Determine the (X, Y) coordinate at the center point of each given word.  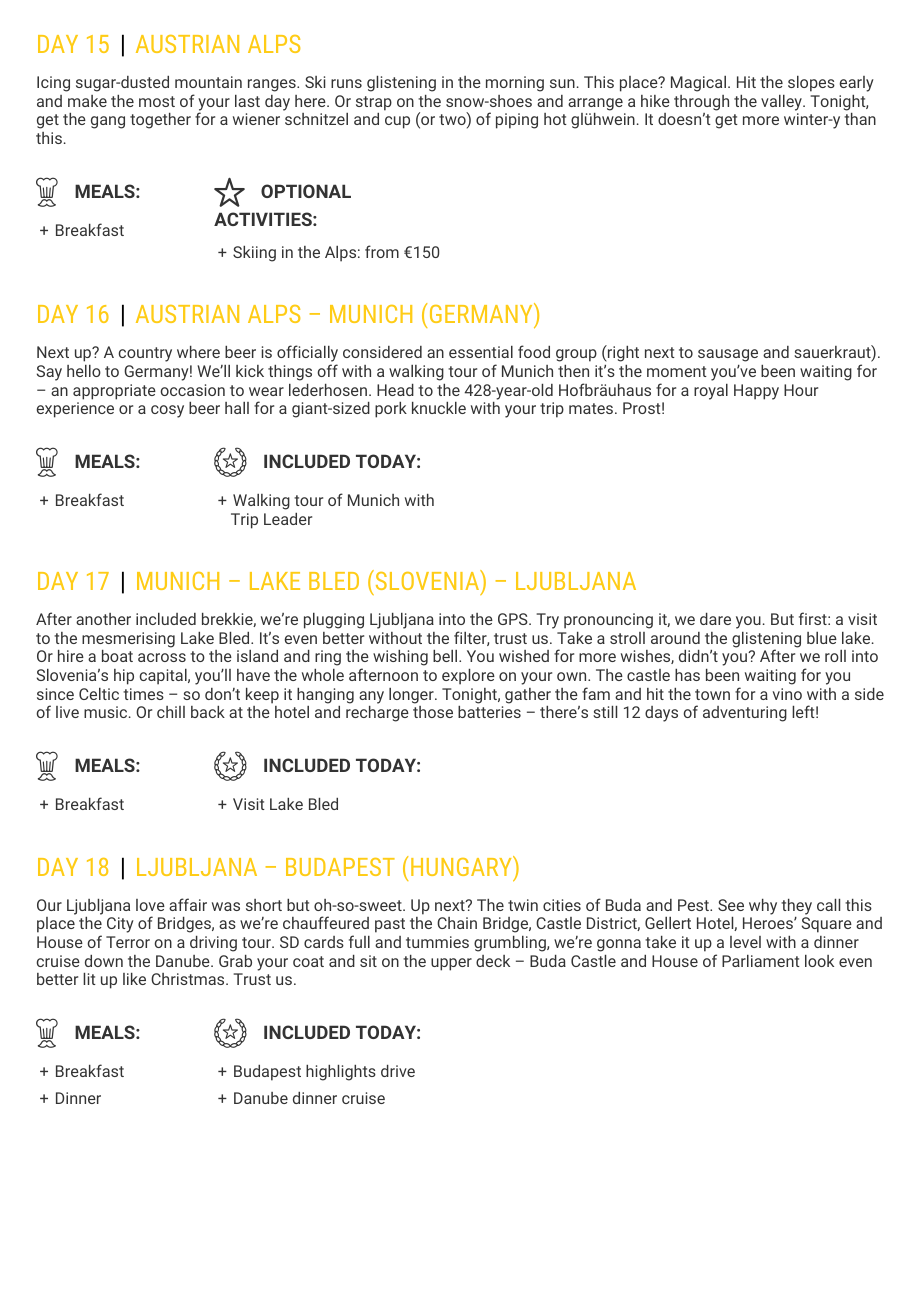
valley (782, 103)
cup (397, 122)
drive (398, 1071)
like (134, 979)
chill (171, 712)
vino (787, 694)
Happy (756, 392)
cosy (167, 411)
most (157, 101)
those (433, 712)
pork (391, 410)
